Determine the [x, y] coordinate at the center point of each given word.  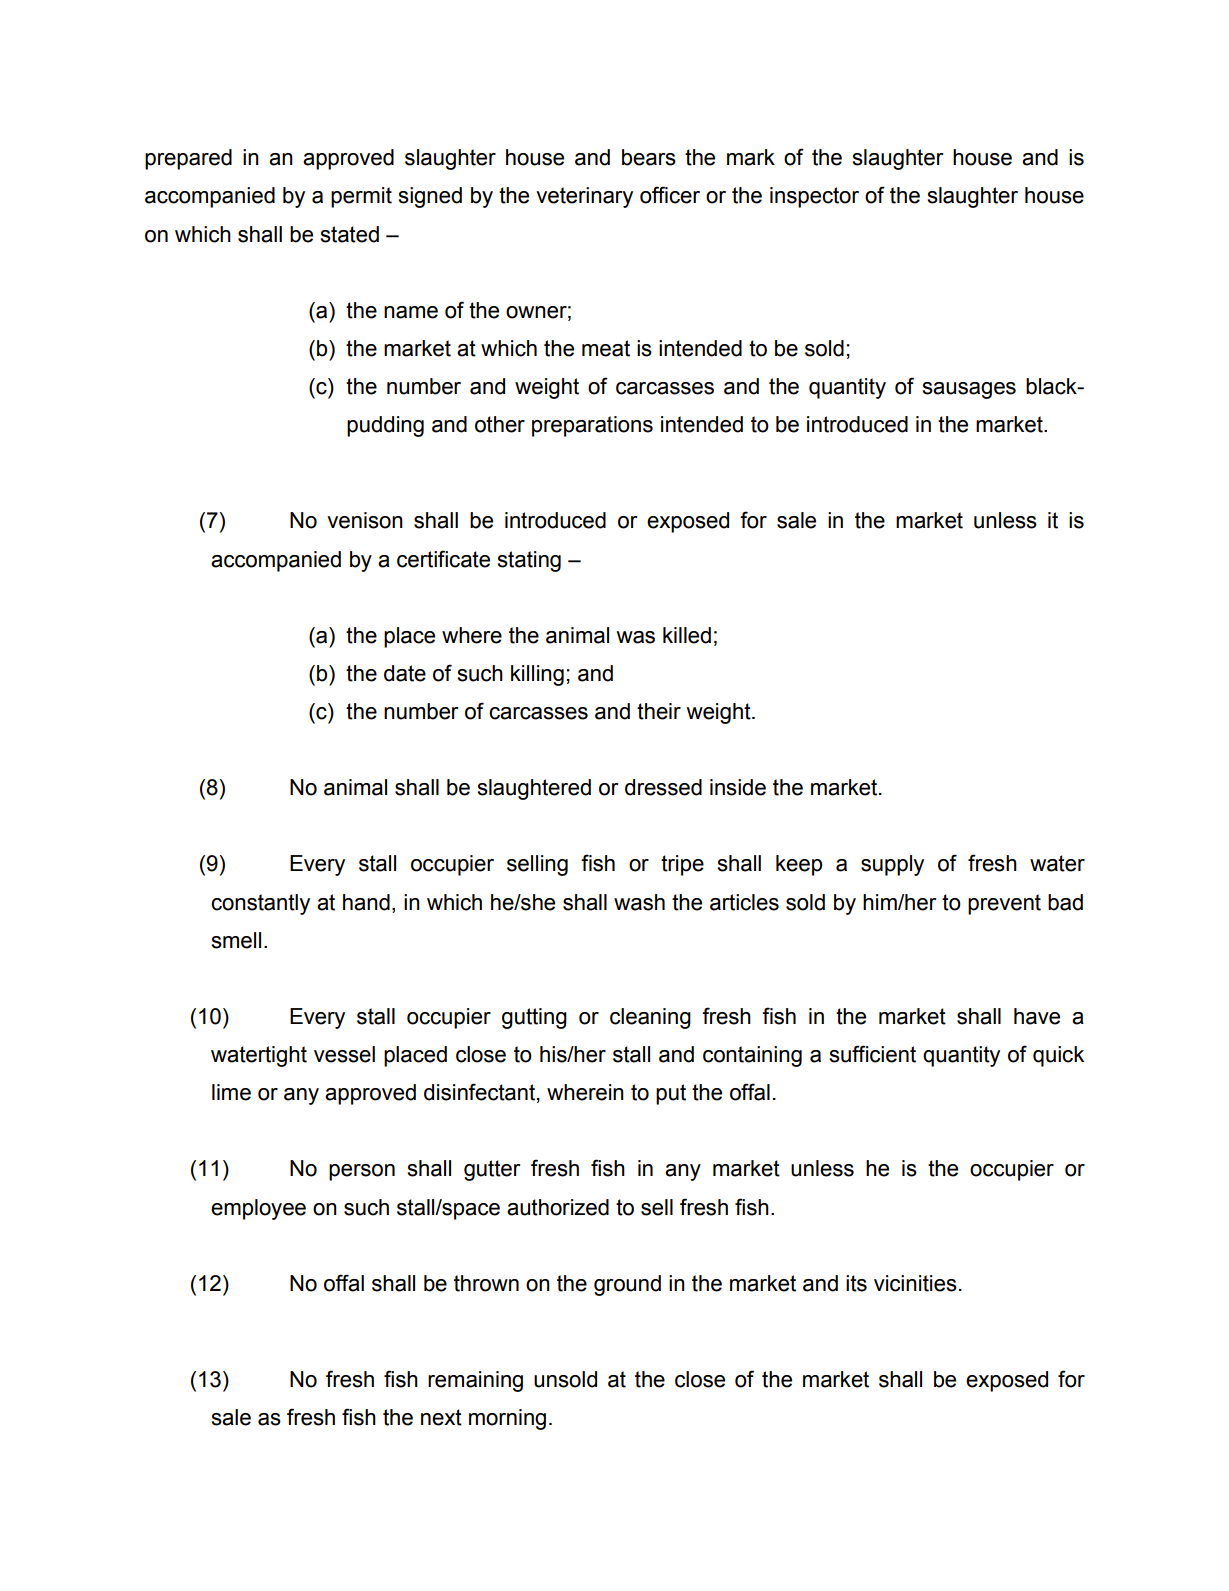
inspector [814, 197]
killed [687, 635]
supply [892, 865]
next [441, 1417]
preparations [592, 426]
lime [231, 1092]
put [671, 1094]
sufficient [872, 1054]
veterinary [584, 197]
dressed [663, 787]
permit [361, 197]
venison [365, 520]
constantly [260, 904]
